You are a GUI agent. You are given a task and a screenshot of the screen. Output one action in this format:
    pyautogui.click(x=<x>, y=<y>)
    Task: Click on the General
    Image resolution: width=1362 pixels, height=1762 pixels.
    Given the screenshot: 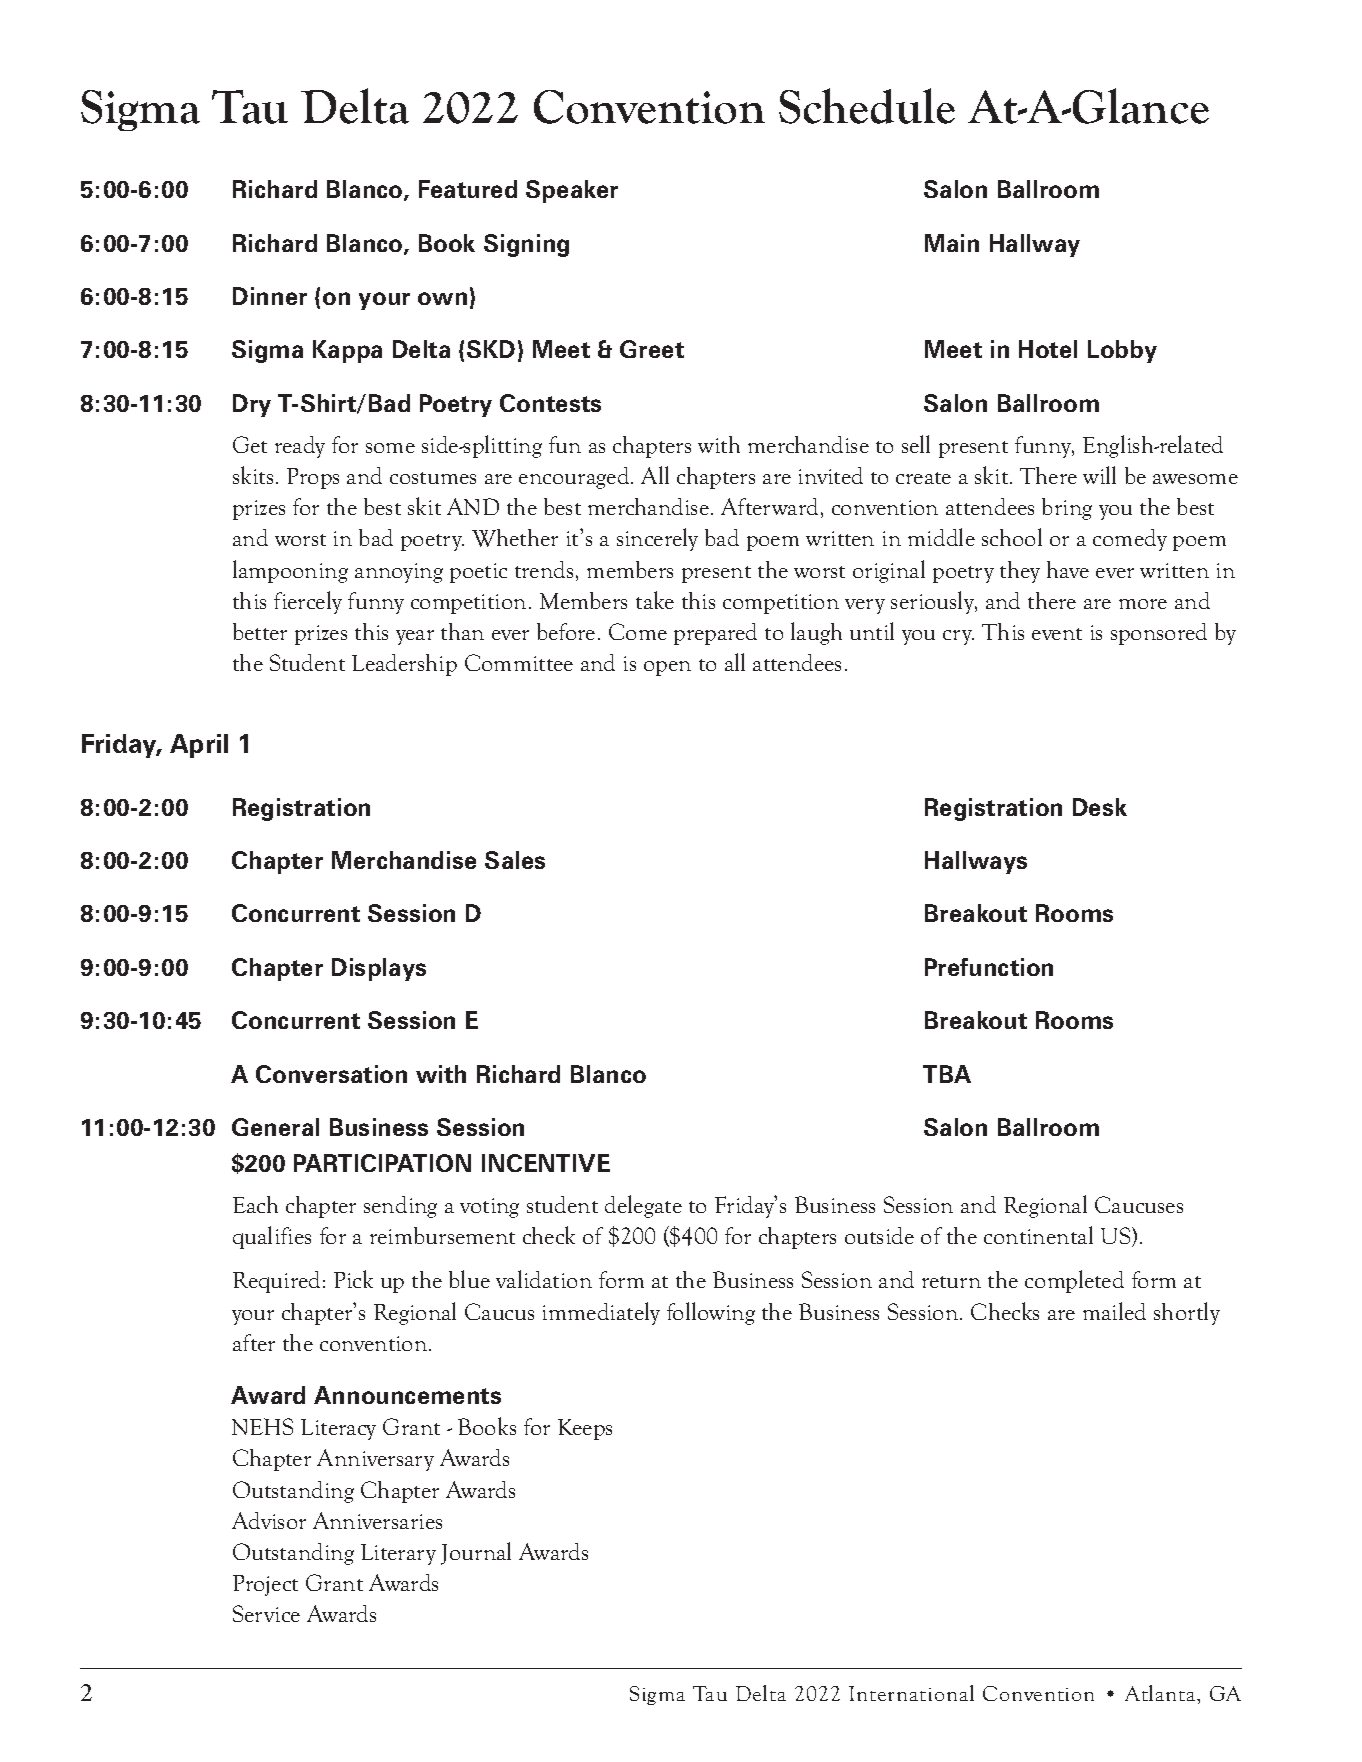 What is the action you would take?
    pyautogui.click(x=275, y=1127)
